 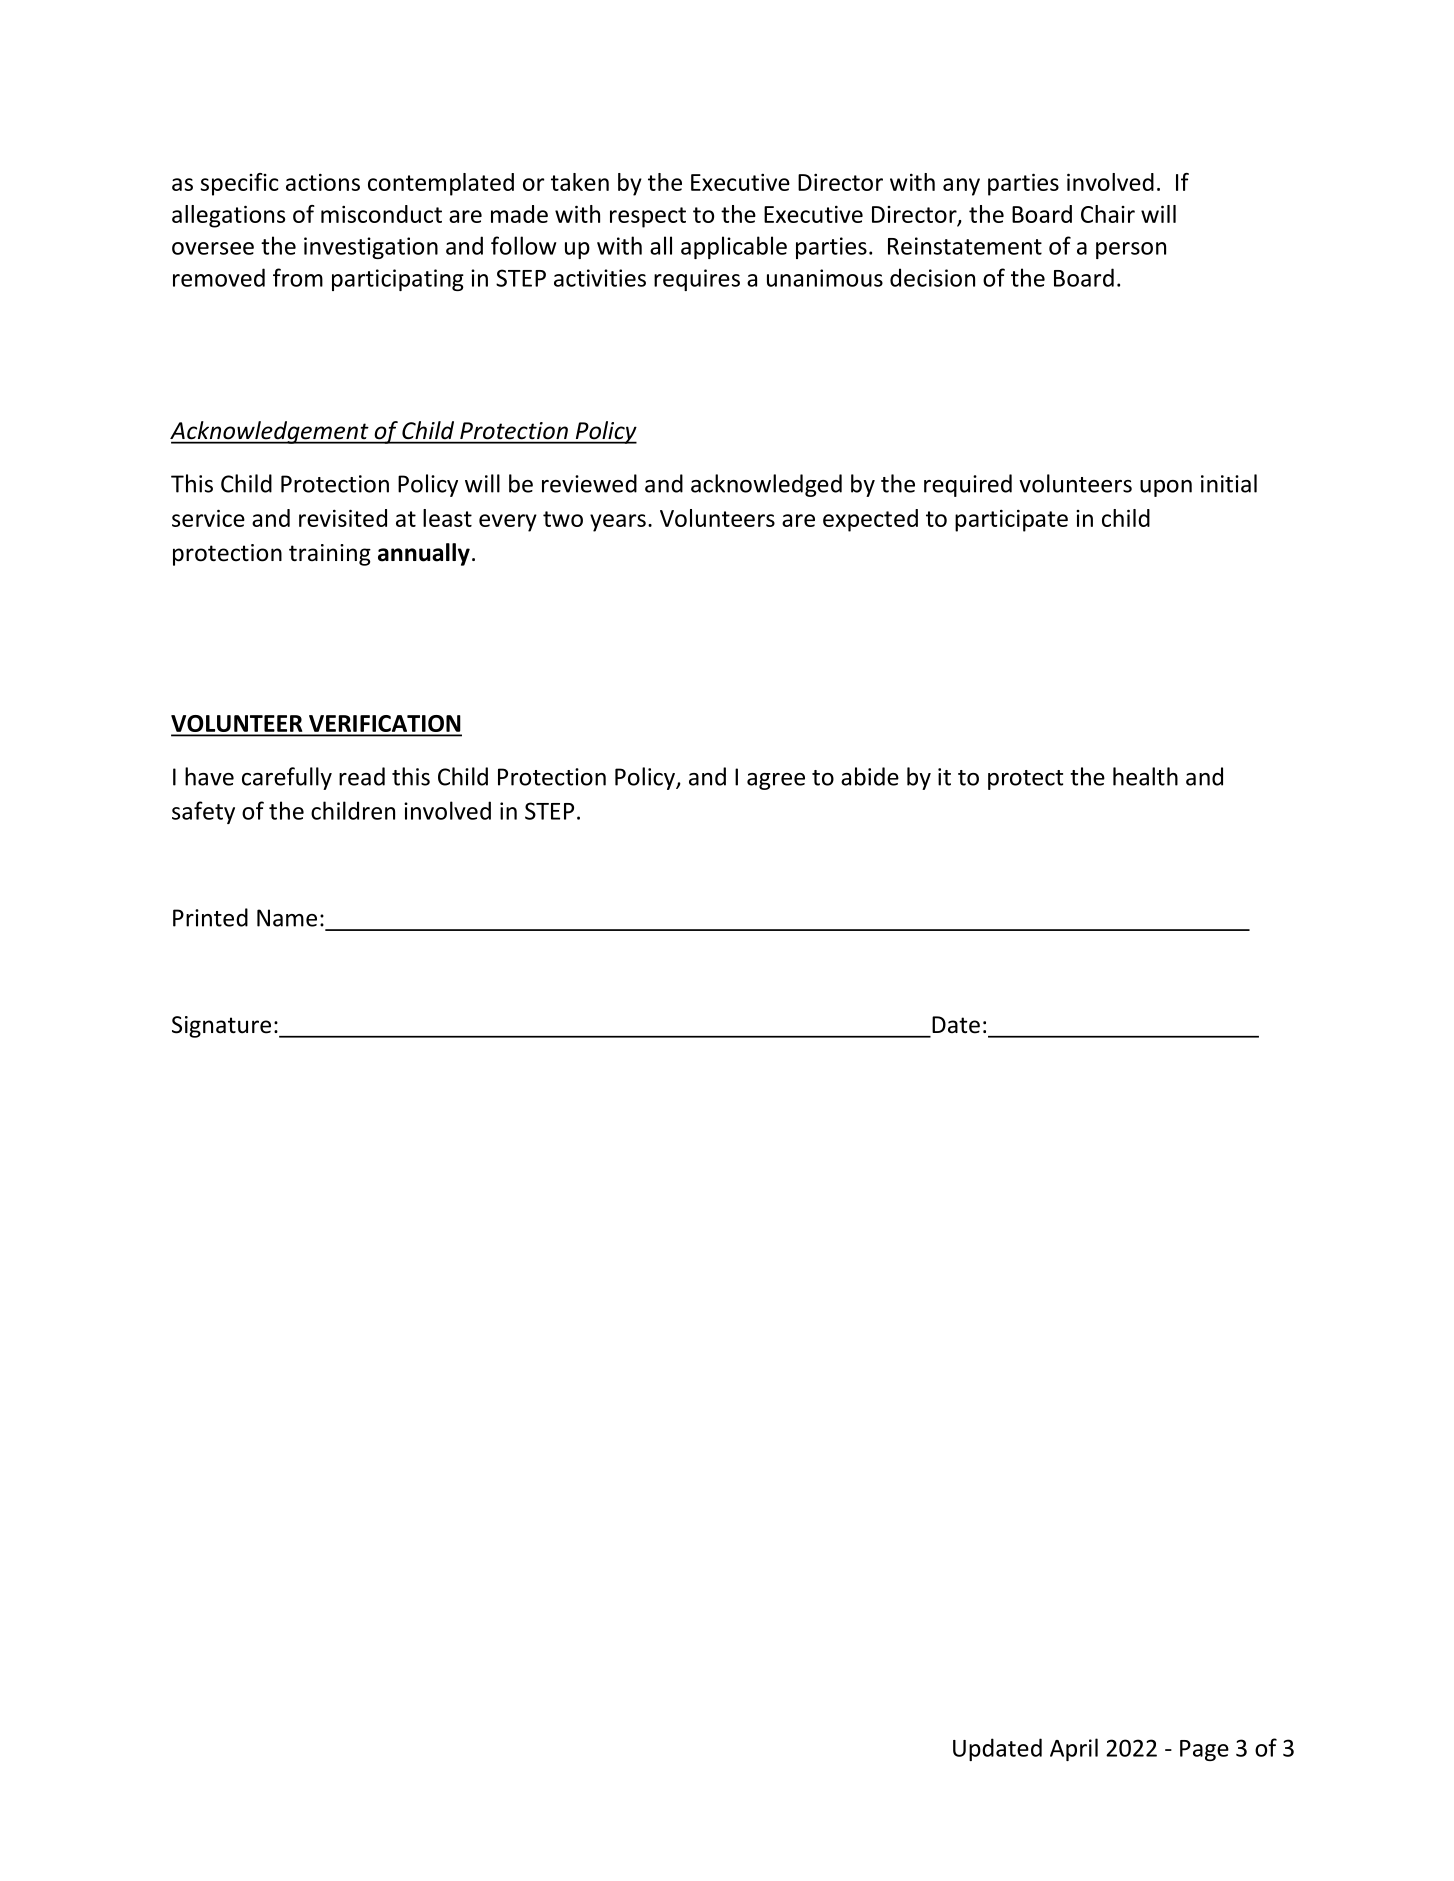 What do you see at coordinates (287, 918) in the image?
I see `Name` at bounding box center [287, 918].
